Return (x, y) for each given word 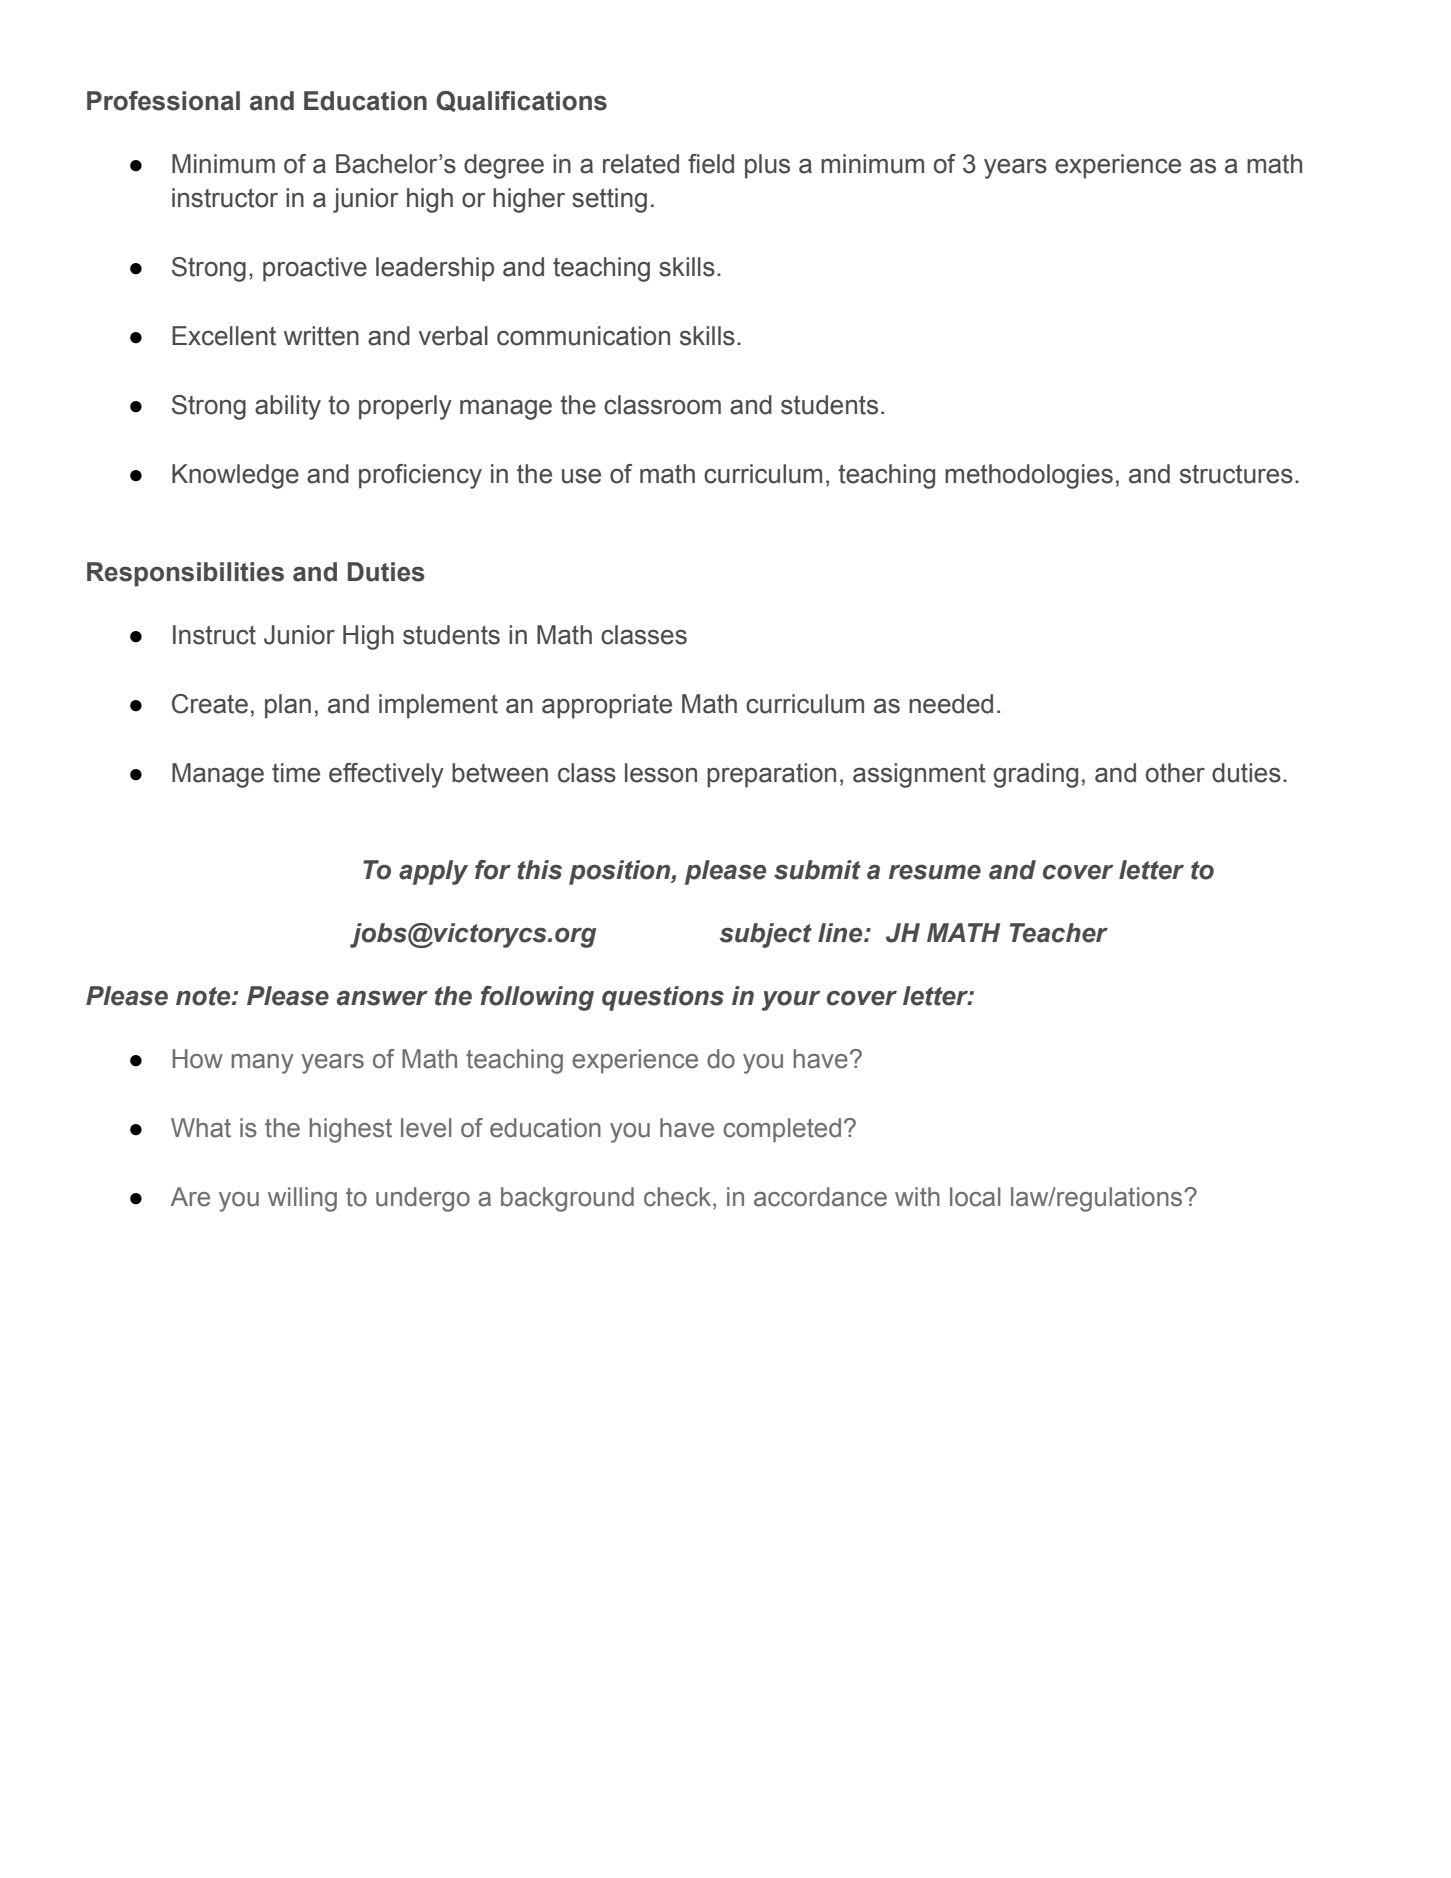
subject (765, 935)
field (711, 164)
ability (288, 407)
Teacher (1059, 933)
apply (433, 872)
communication (583, 336)
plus (767, 166)
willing (302, 1199)
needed (951, 704)
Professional (163, 101)
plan (288, 706)
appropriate (607, 706)
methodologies (1029, 476)
